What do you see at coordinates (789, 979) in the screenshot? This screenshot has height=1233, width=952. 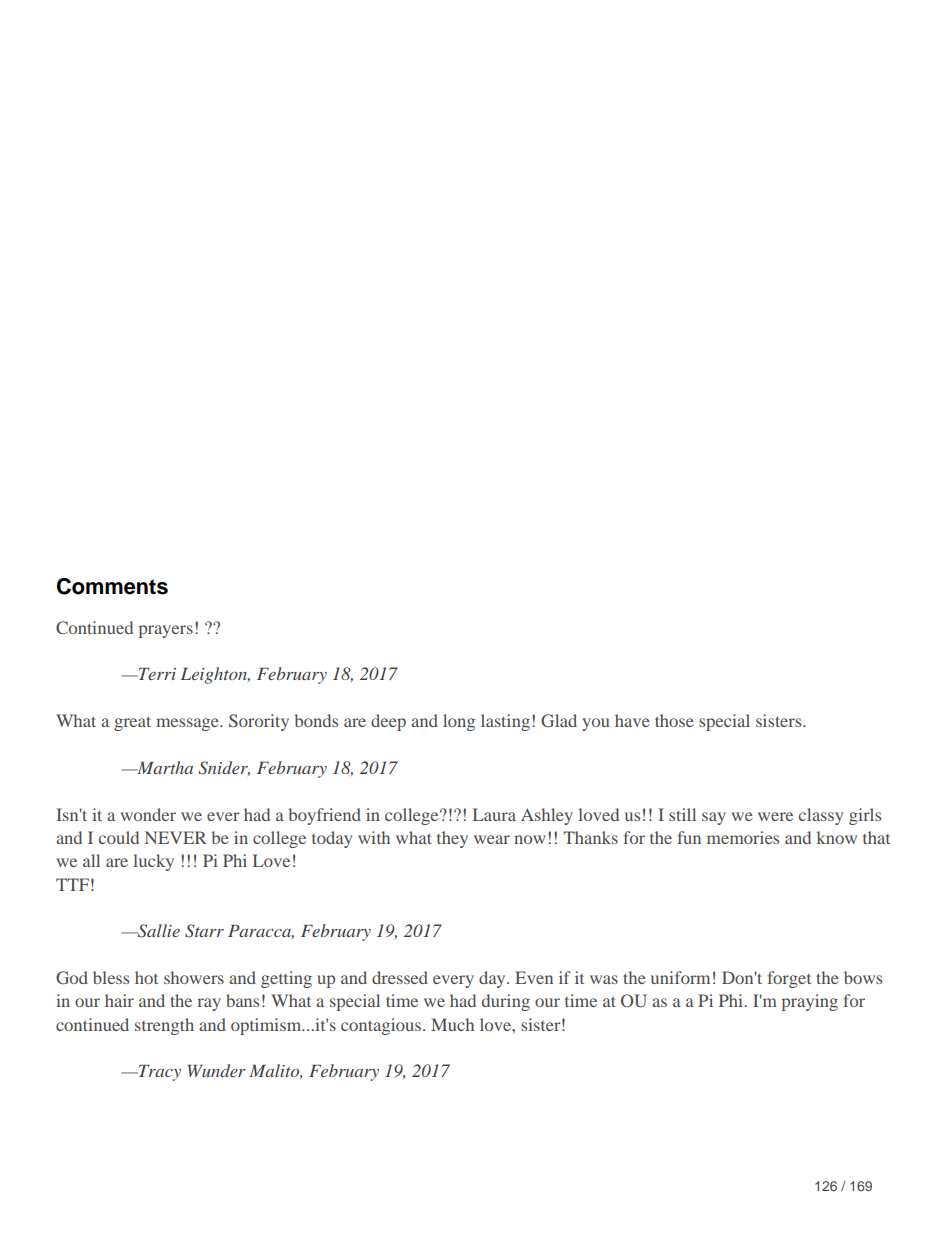 I see `forget` at bounding box center [789, 979].
